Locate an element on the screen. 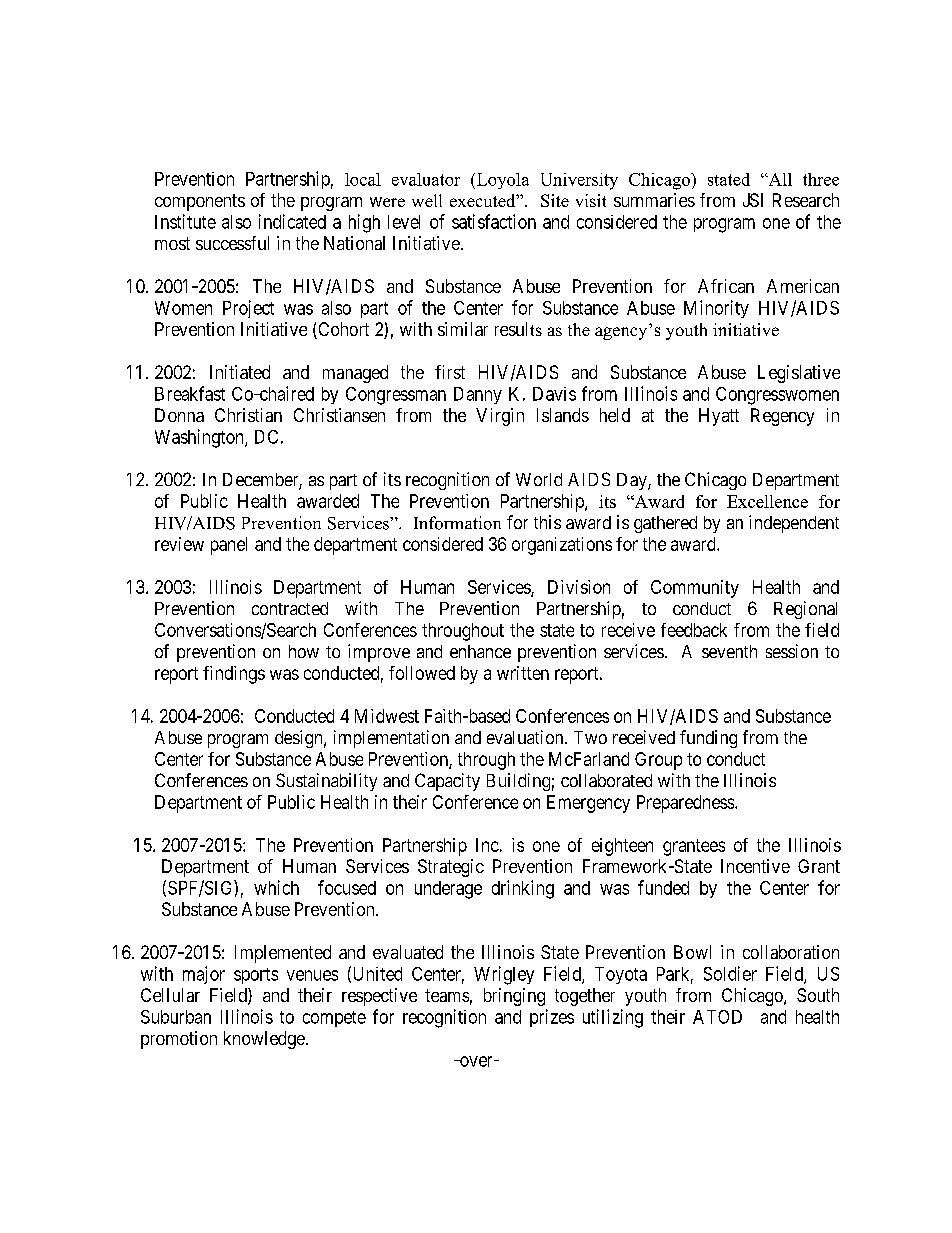 The width and height of the screenshot is (952, 1233). Excellence is located at coordinates (767, 501).
